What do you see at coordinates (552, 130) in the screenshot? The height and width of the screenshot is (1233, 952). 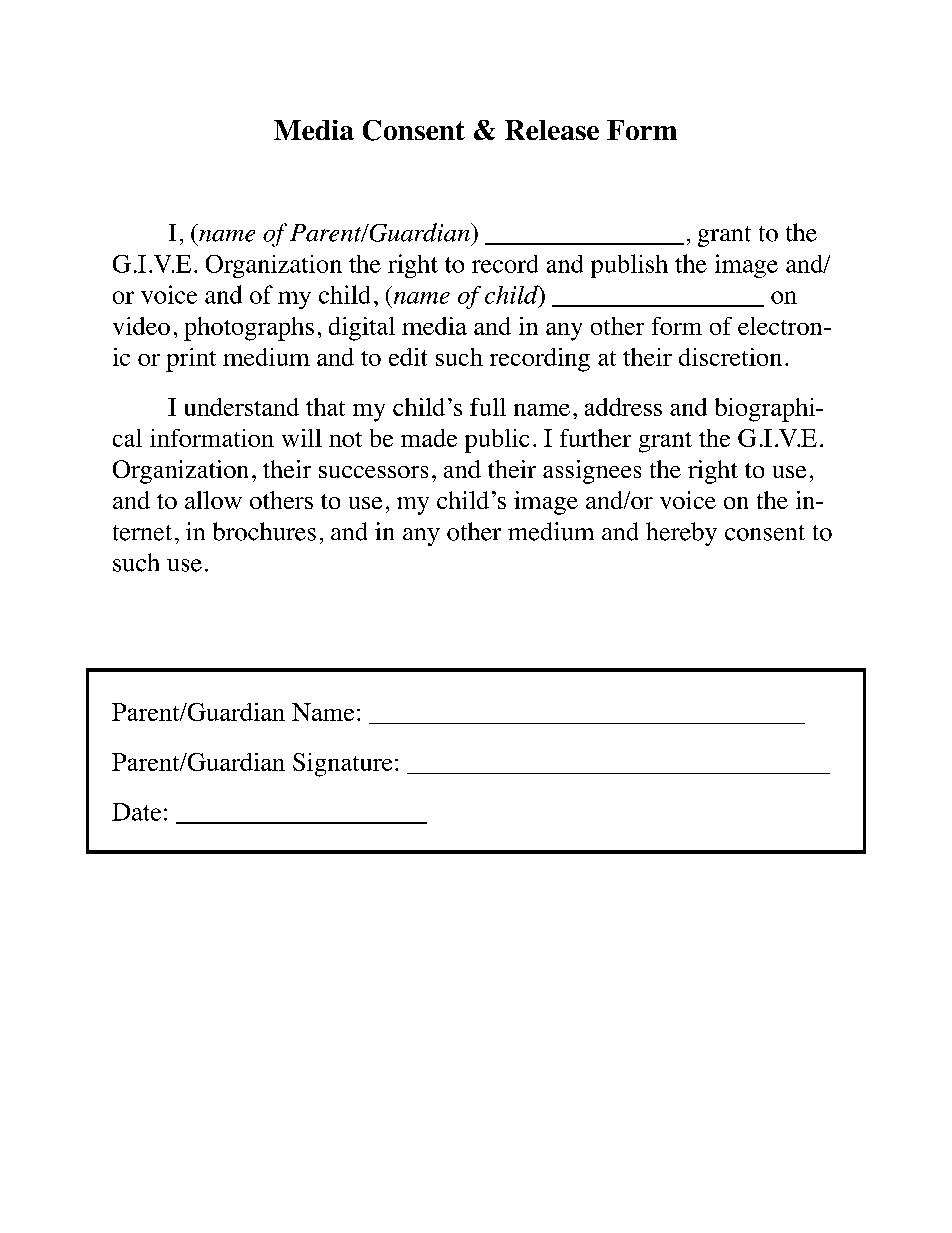 I see `Release` at bounding box center [552, 130].
